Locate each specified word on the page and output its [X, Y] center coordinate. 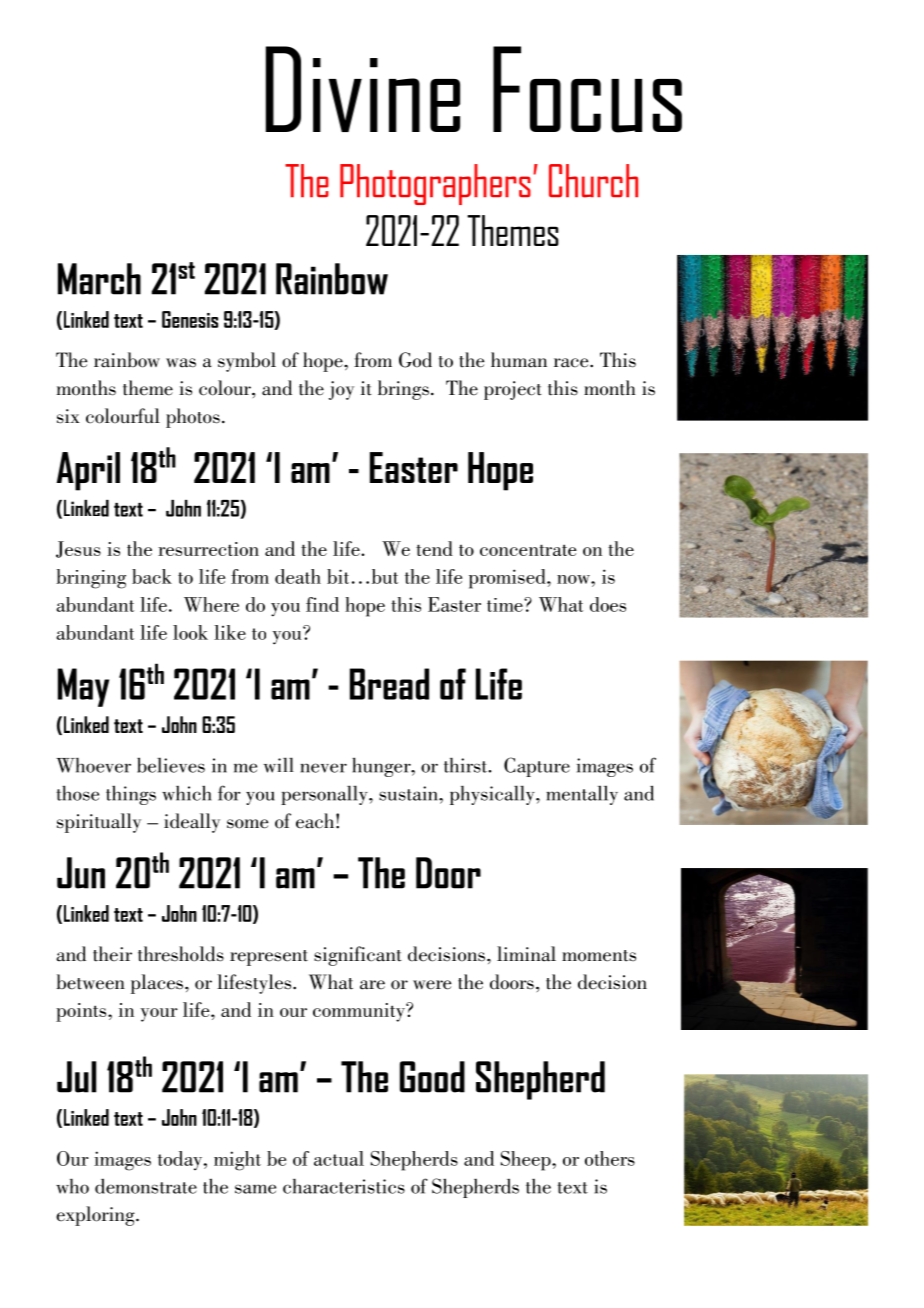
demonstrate [146, 1186]
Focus [587, 89]
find [322, 604]
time [506, 605]
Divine [363, 89]
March [99, 279]
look [190, 632]
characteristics [344, 1186]
